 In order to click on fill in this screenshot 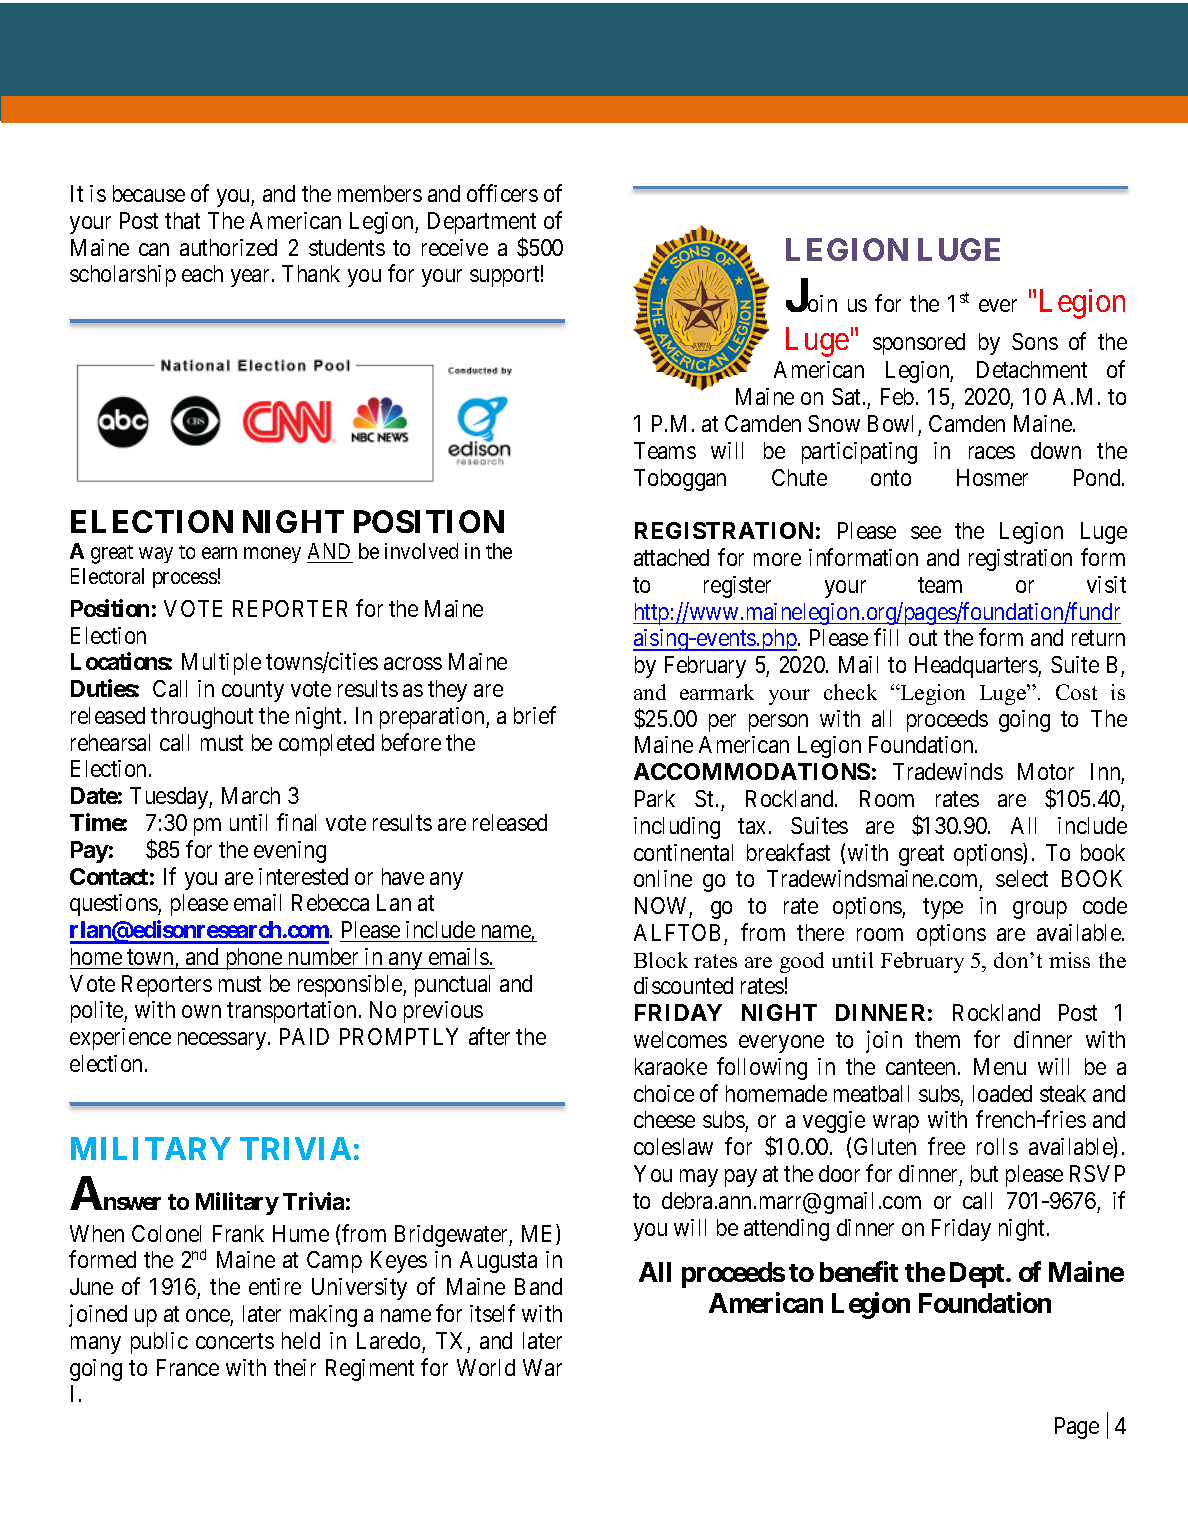, I will do `click(886, 637)`.
